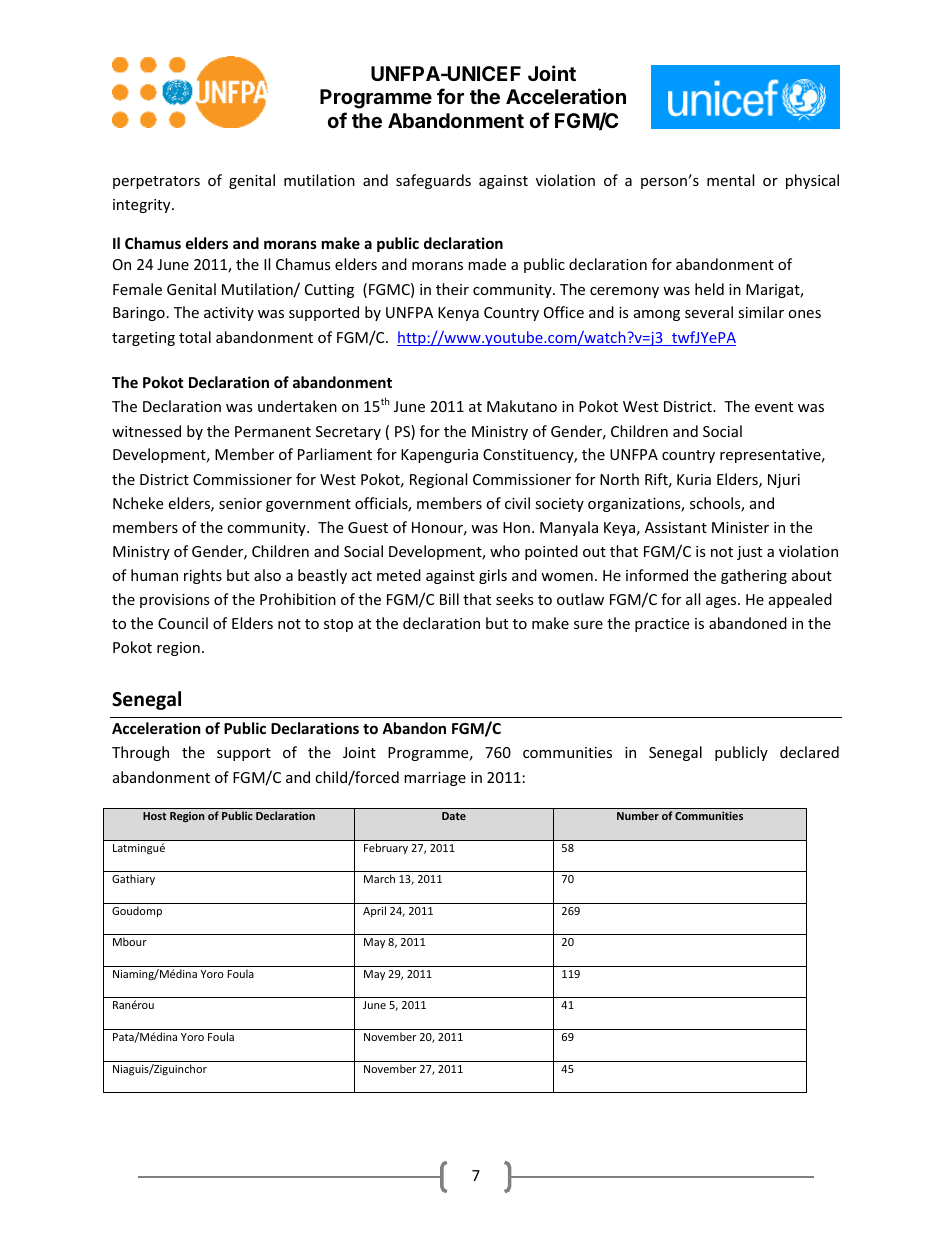 Image resolution: width=952 pixels, height=1233 pixels. What do you see at coordinates (505, 551) in the screenshot?
I see `who` at bounding box center [505, 551].
